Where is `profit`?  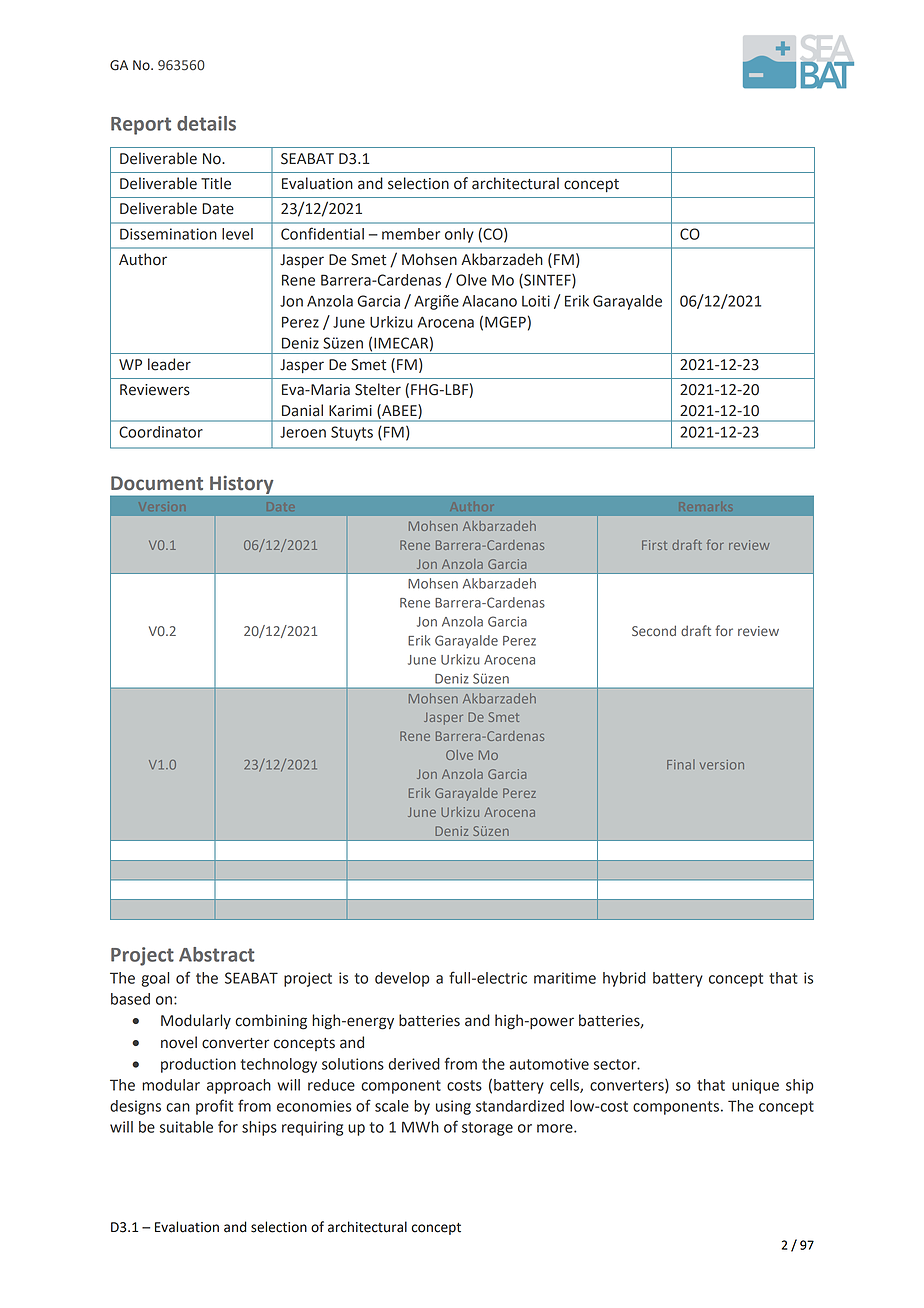
profit is located at coordinates (214, 1107).
